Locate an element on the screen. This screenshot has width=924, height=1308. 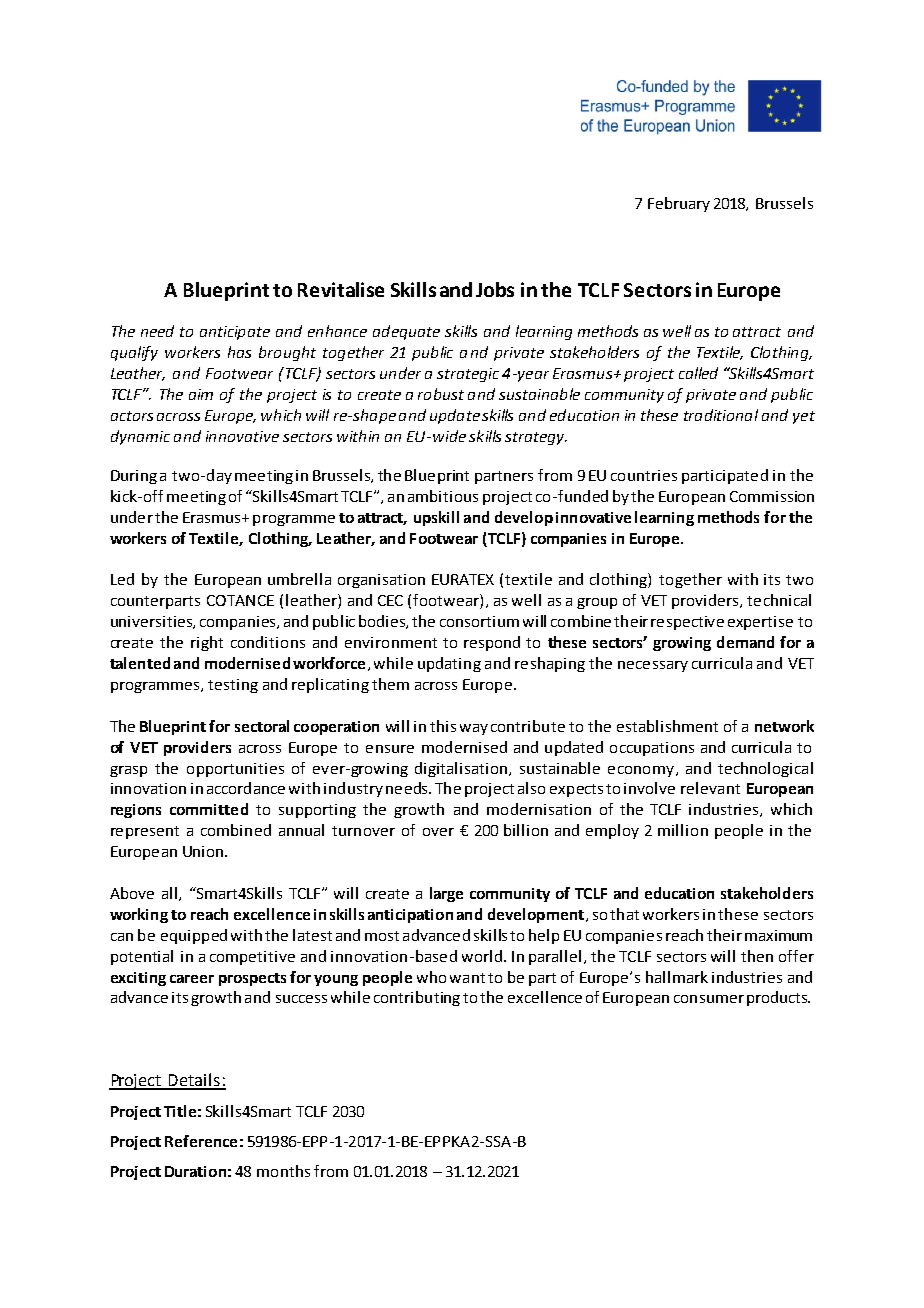
demand is located at coordinates (745, 642).
